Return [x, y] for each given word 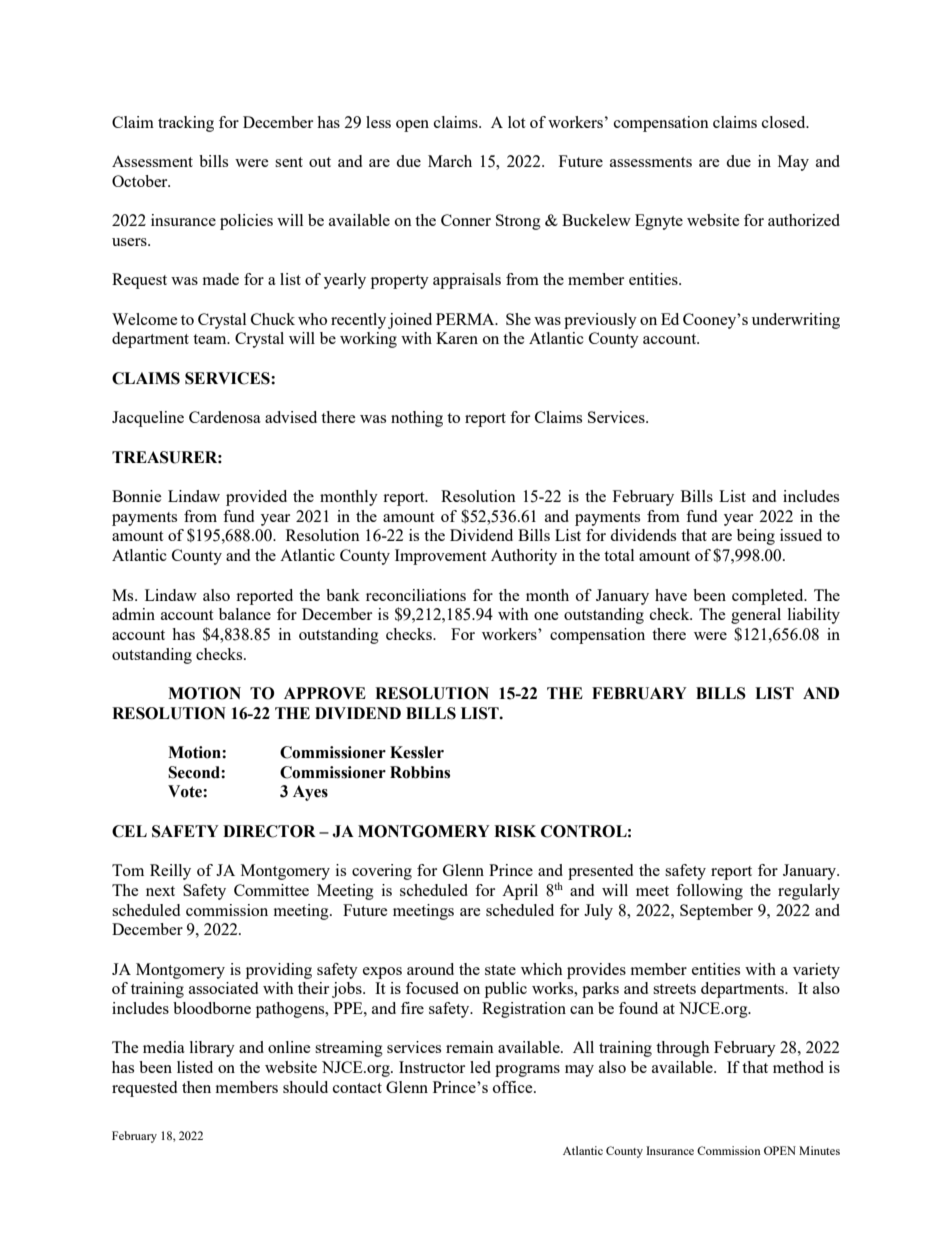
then [196, 1087]
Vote [186, 791]
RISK [515, 831]
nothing [417, 419]
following [709, 892]
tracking [186, 124]
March [450, 161]
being [756, 537]
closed [785, 122]
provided [256, 498]
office [514, 1087]
